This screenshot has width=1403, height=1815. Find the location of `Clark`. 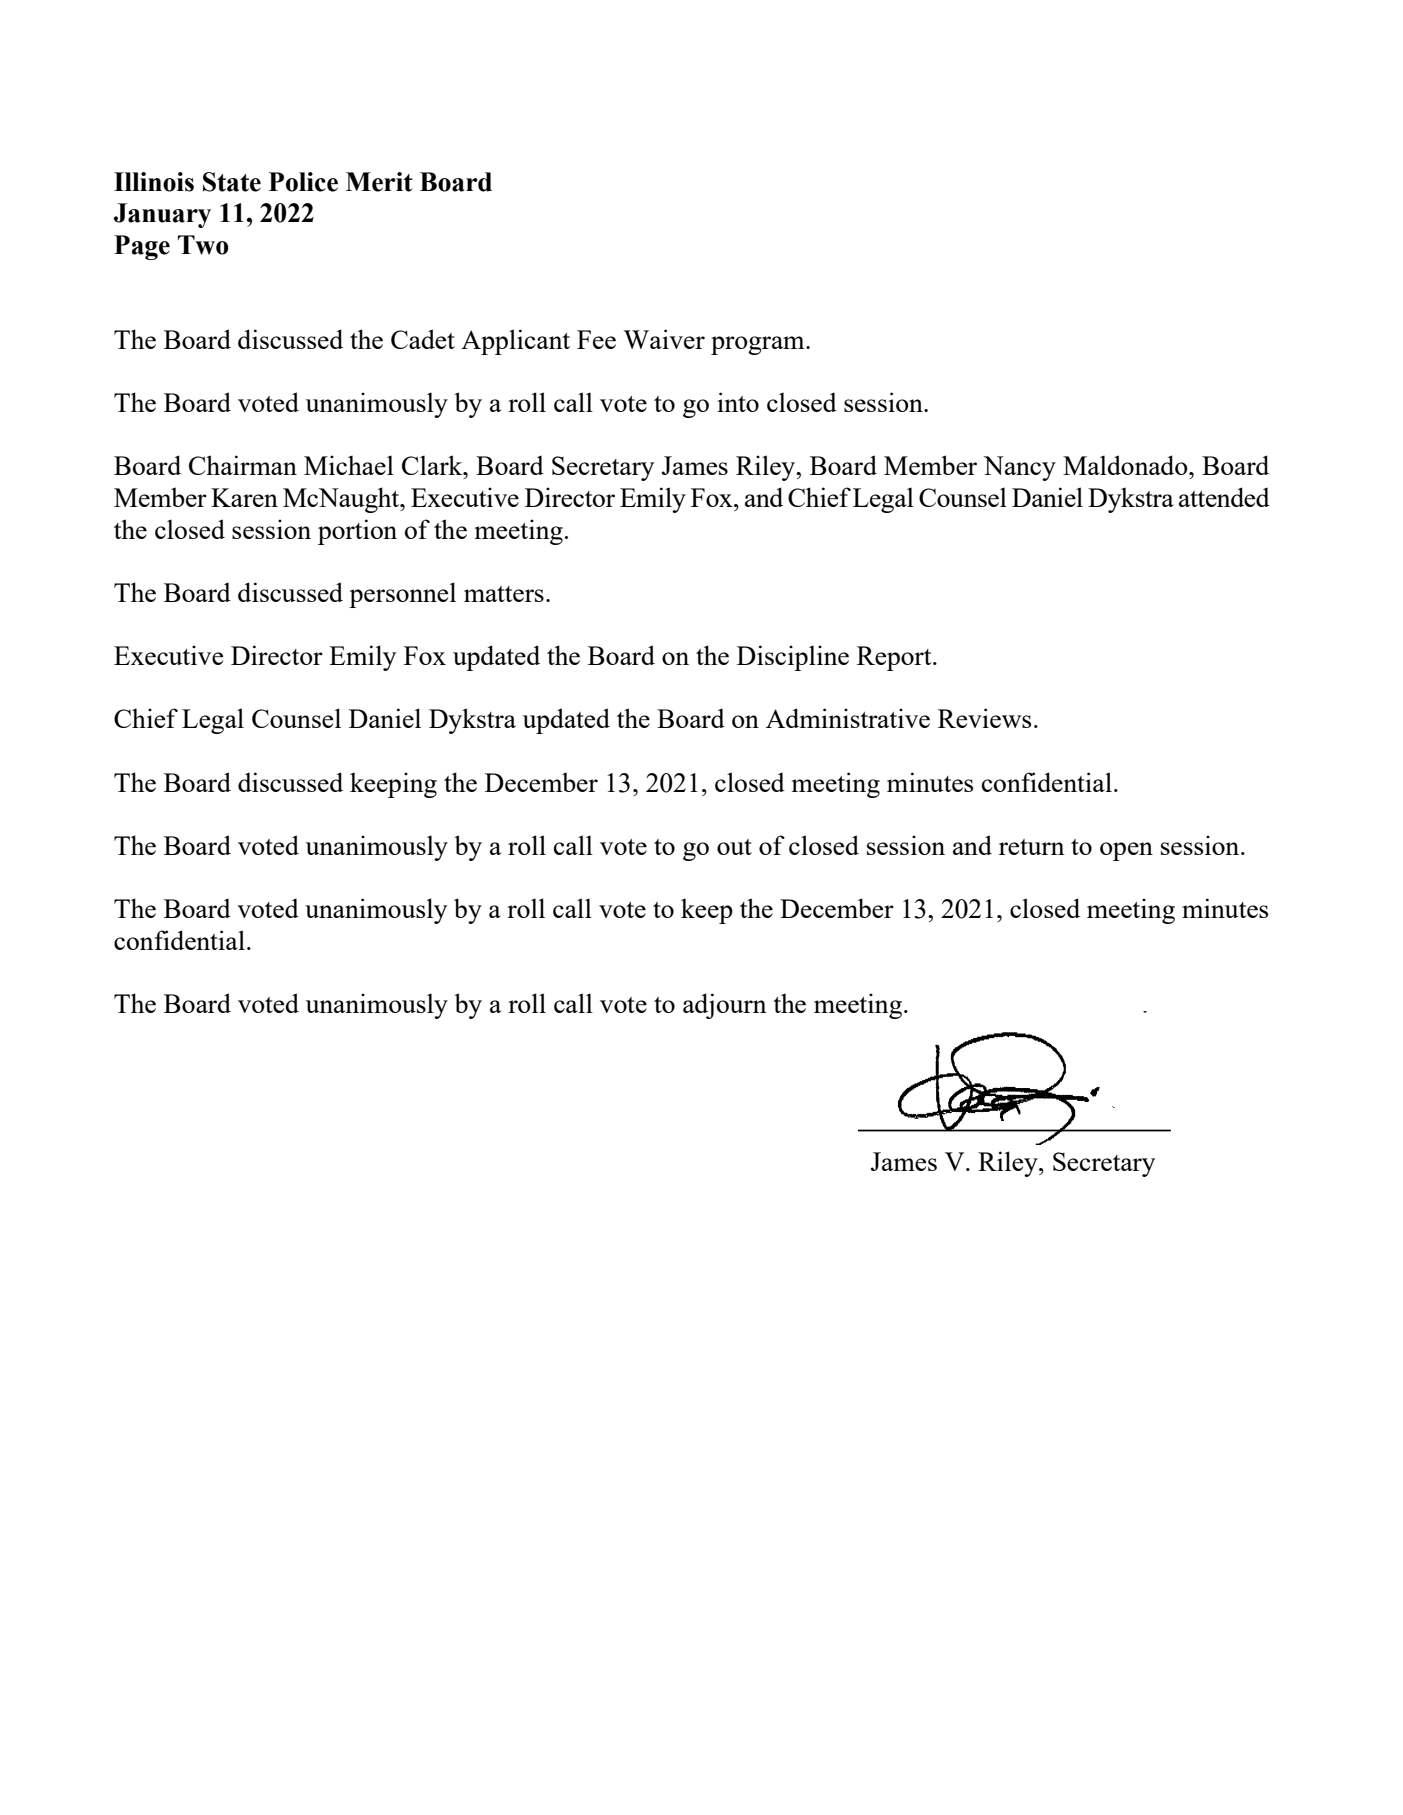

Clark is located at coordinates (433, 465).
